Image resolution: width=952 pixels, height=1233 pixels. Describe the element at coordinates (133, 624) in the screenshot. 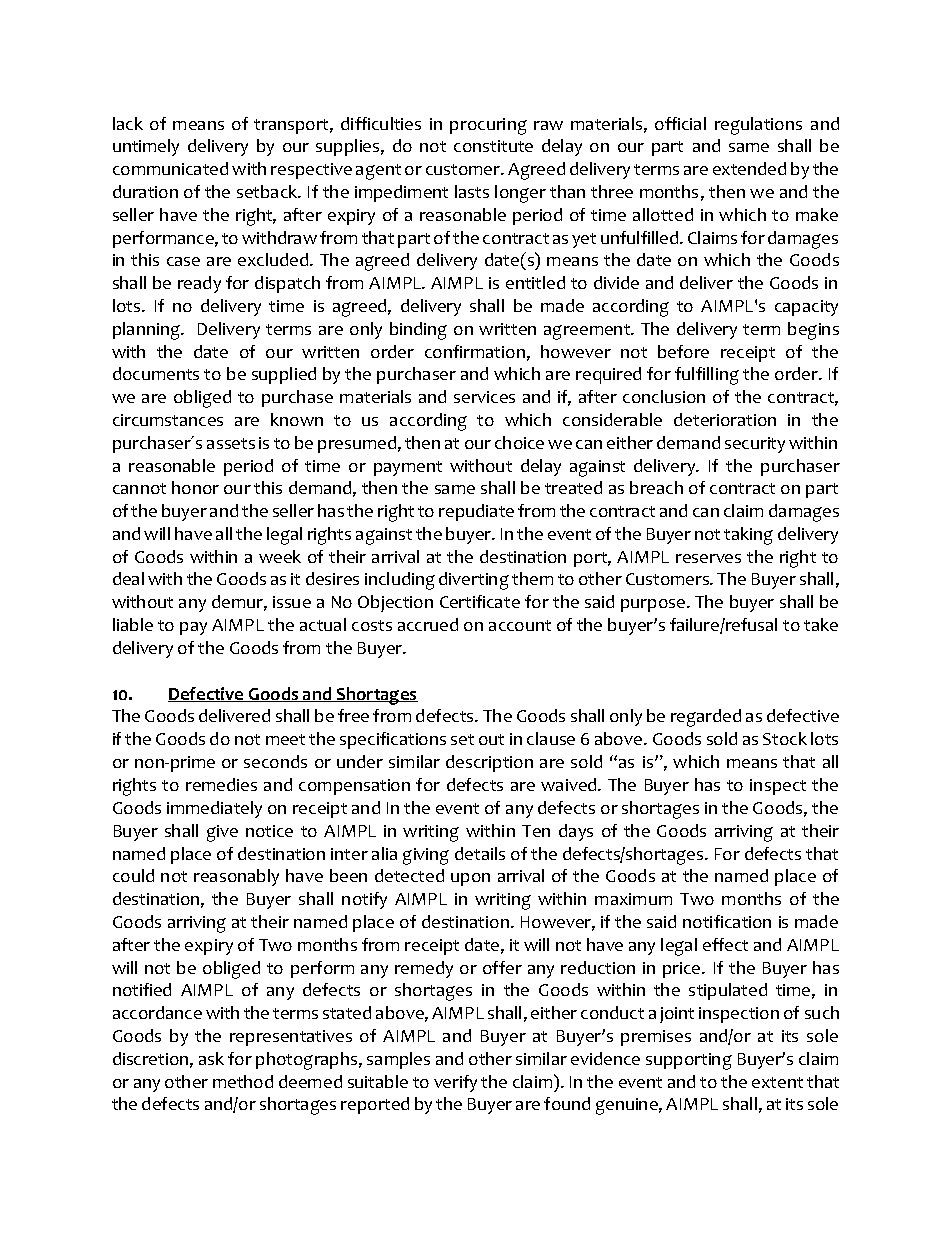

I see `liable` at that location.
